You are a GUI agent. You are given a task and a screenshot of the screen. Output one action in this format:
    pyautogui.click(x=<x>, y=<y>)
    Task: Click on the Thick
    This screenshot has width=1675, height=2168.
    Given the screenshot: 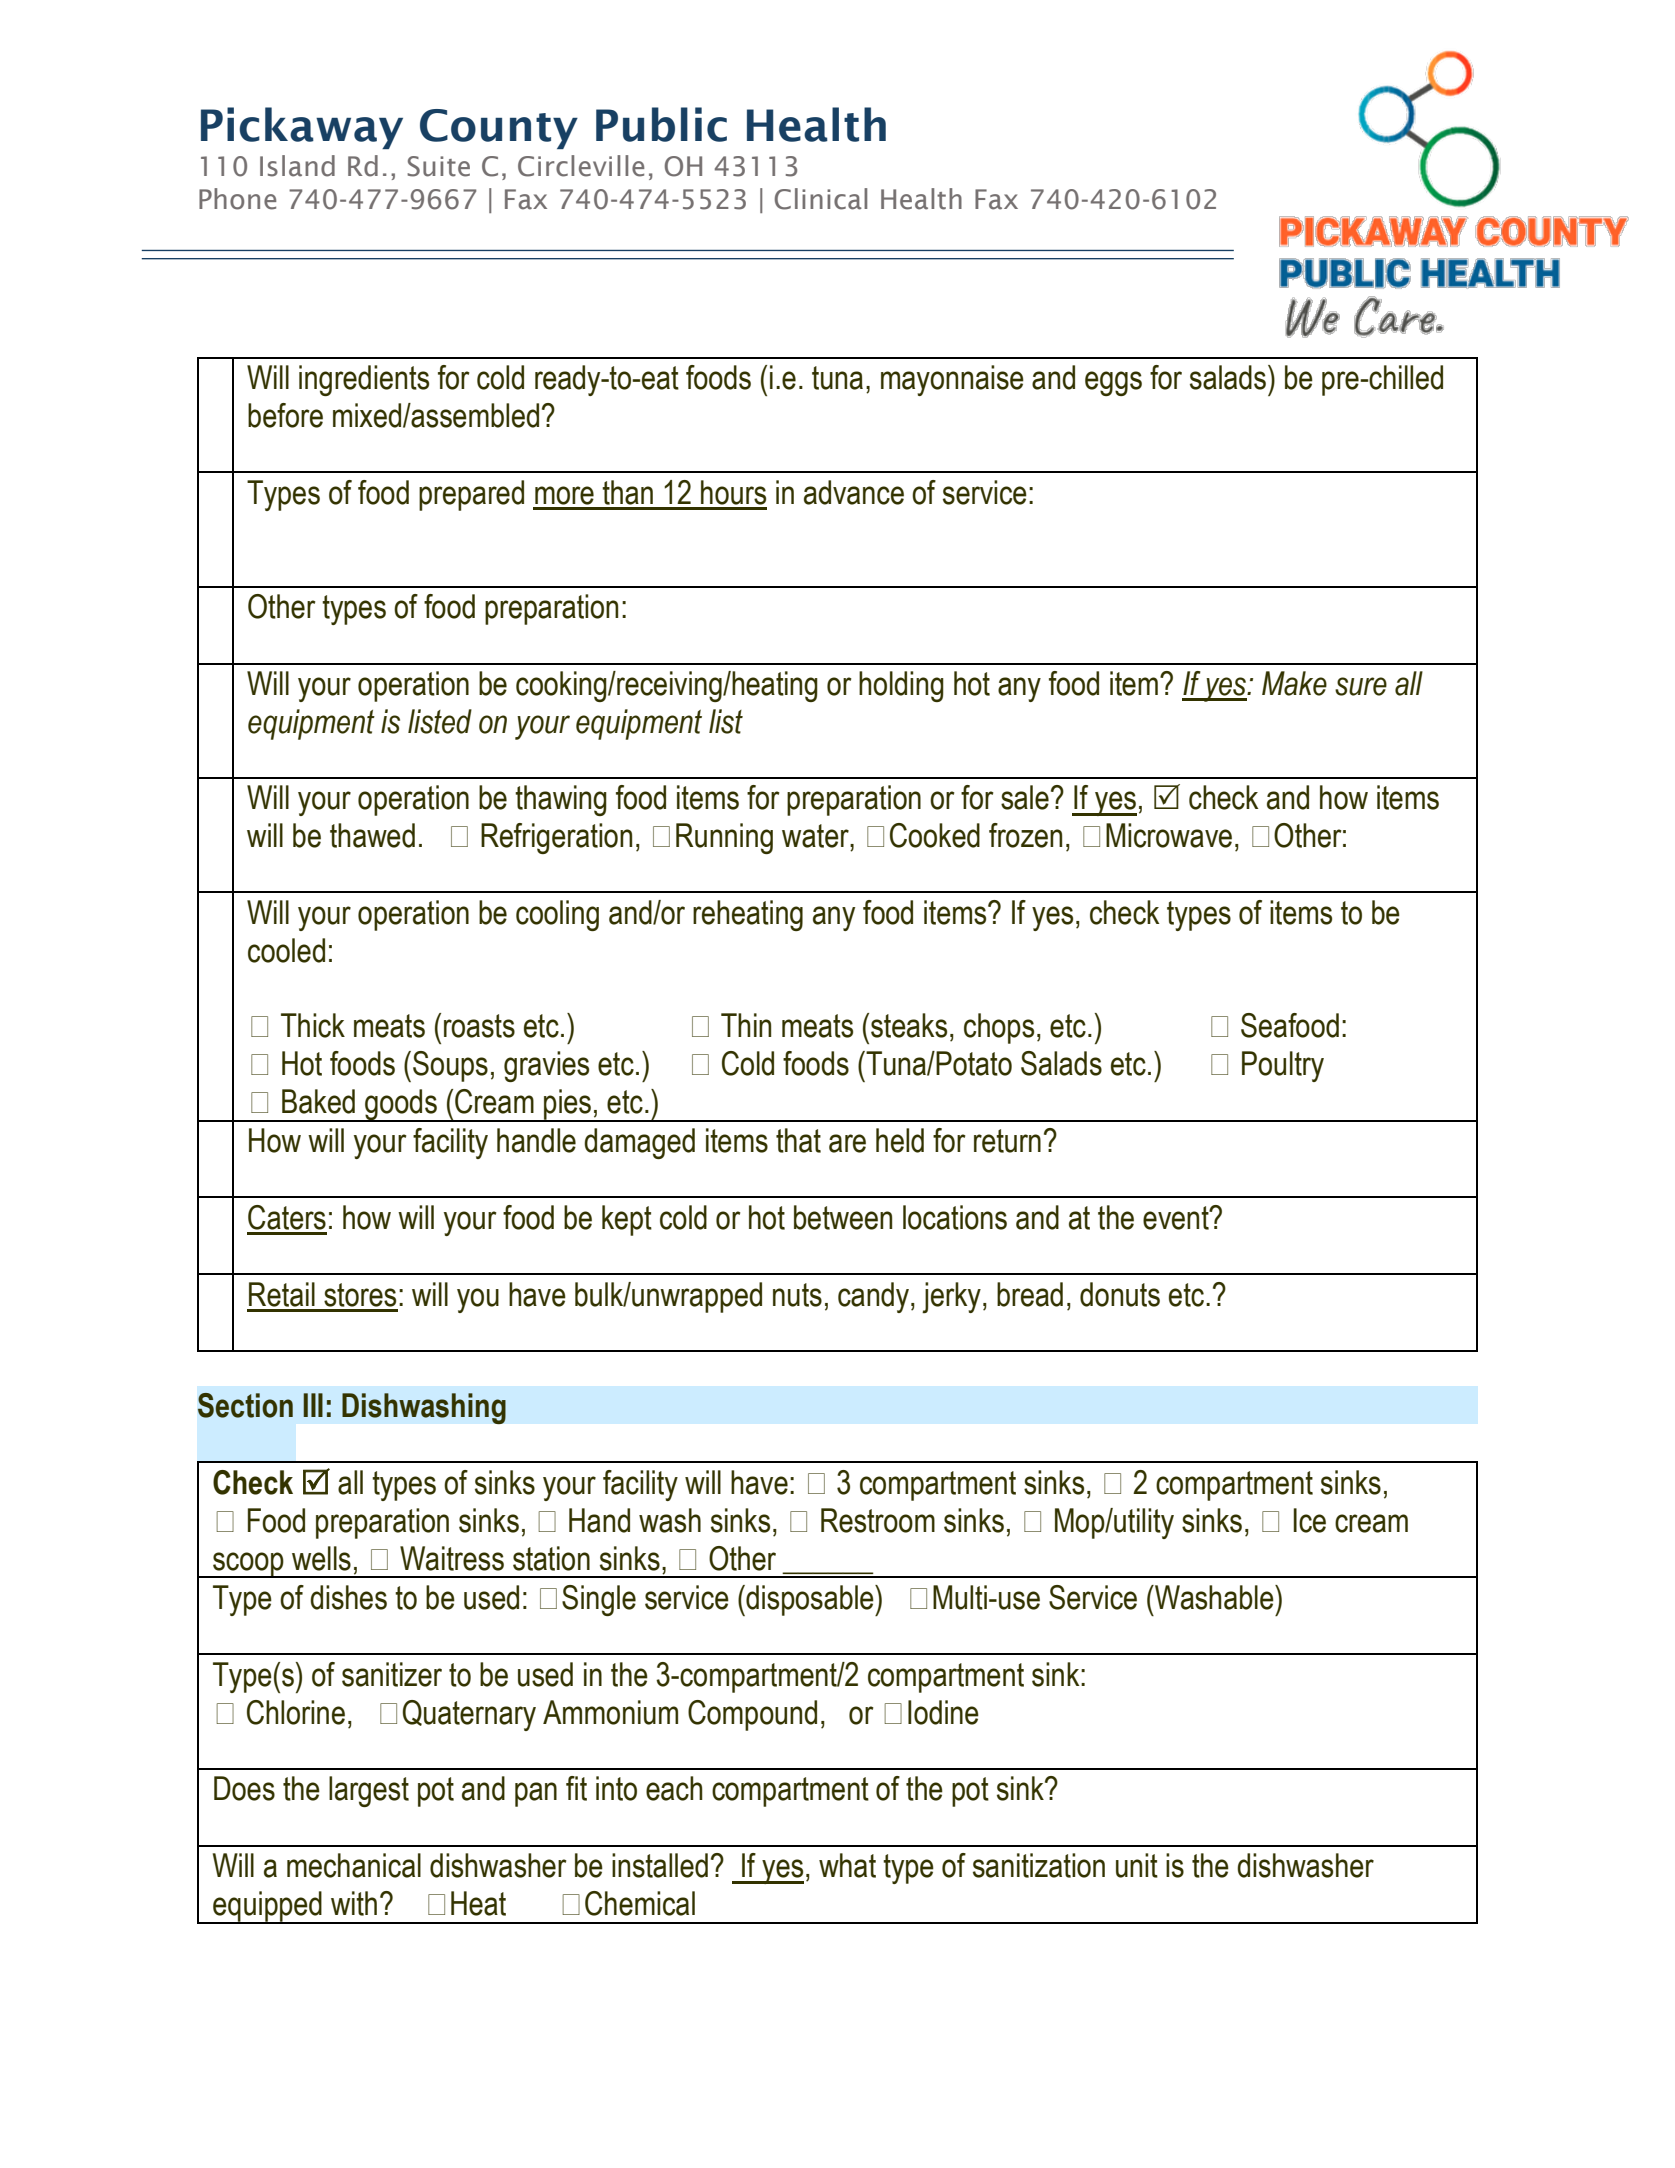 What is the action you would take?
    pyautogui.click(x=313, y=1025)
